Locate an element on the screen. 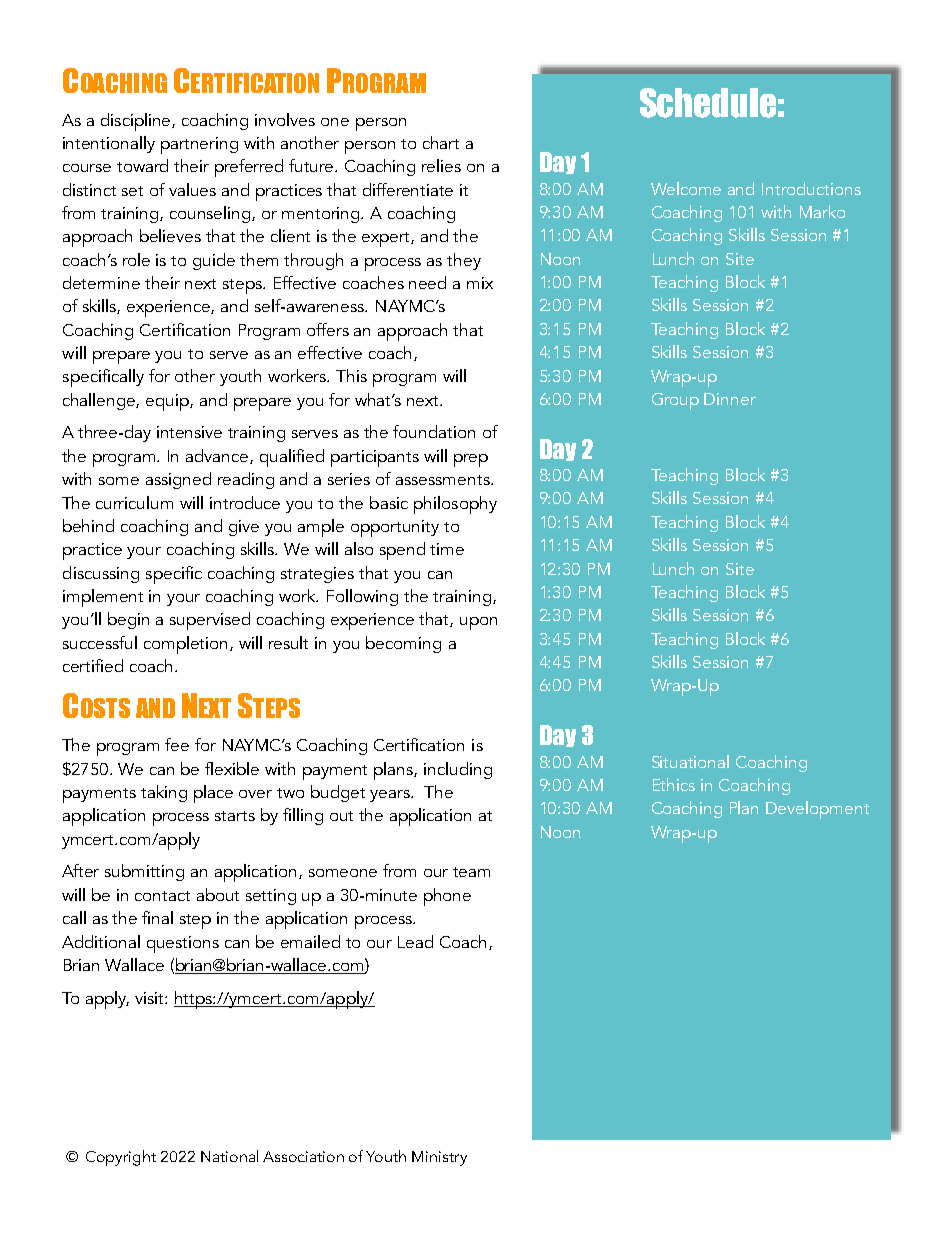 The width and height of the screenshot is (952, 1233). chart is located at coordinates (441, 142).
